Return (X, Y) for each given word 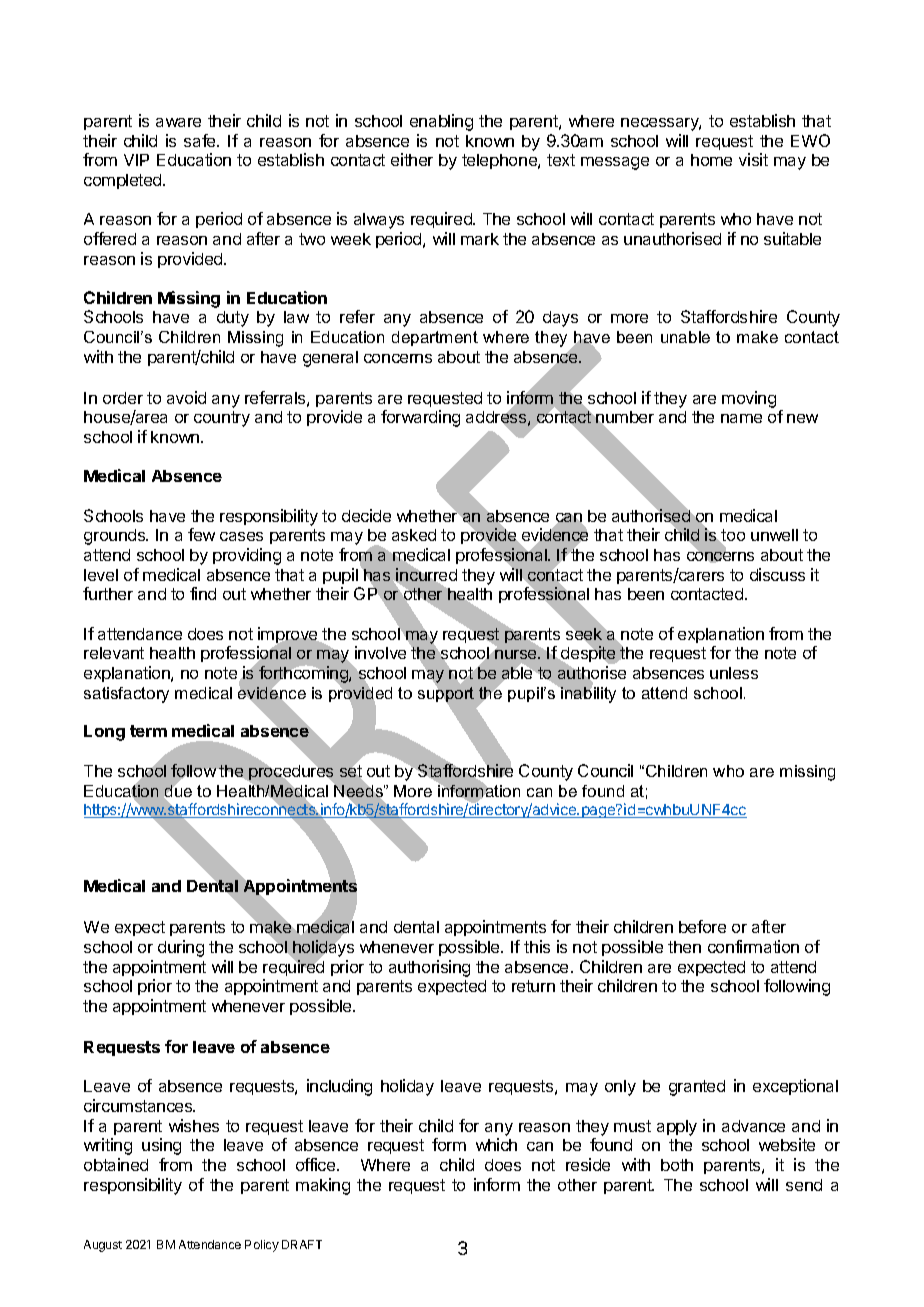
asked (414, 535)
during (181, 948)
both (677, 1165)
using (161, 1146)
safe (201, 140)
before (702, 926)
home (711, 160)
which (496, 1144)
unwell (774, 535)
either (412, 159)
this (537, 946)
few (201, 534)
